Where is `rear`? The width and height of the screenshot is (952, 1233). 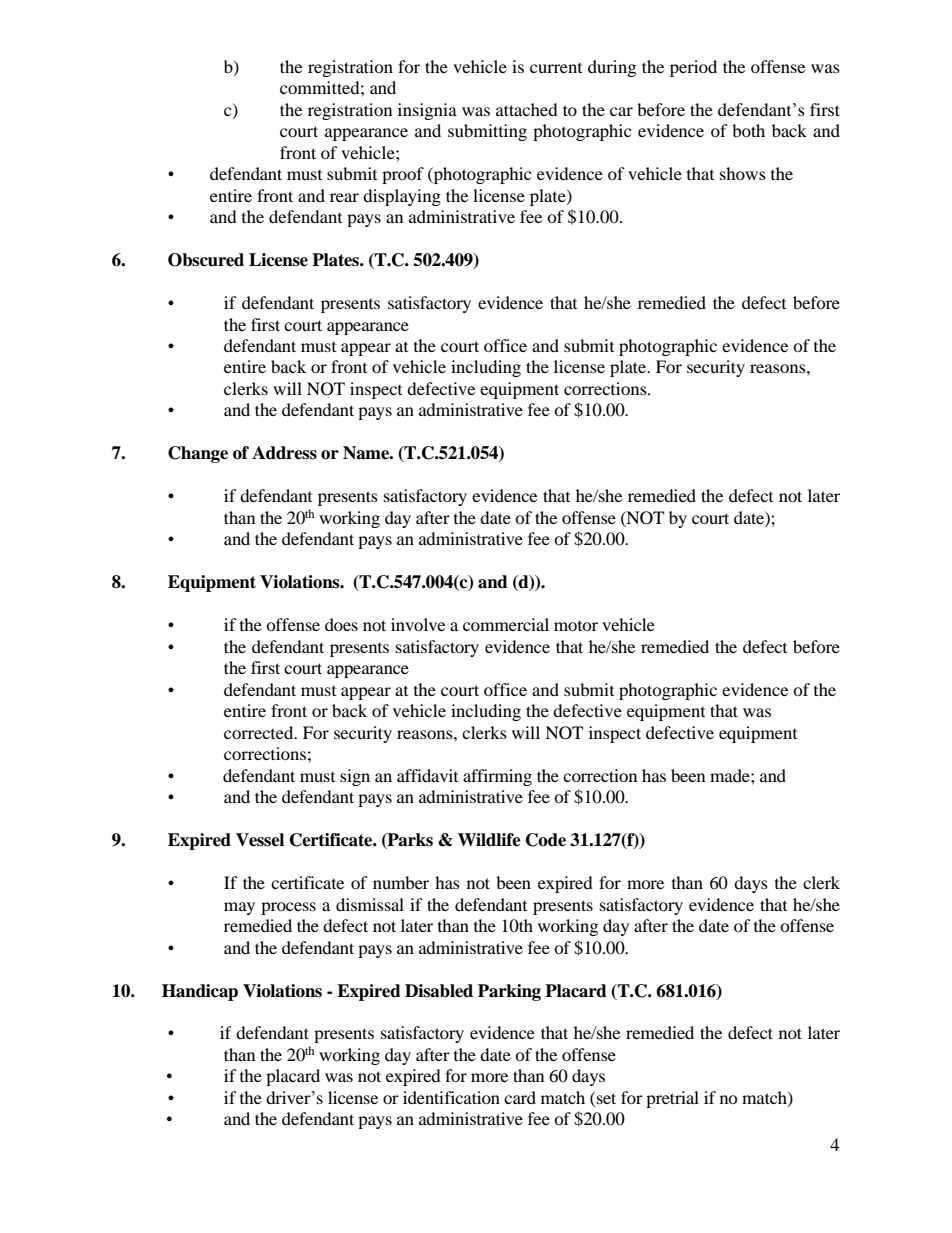
rear is located at coordinates (344, 197).
